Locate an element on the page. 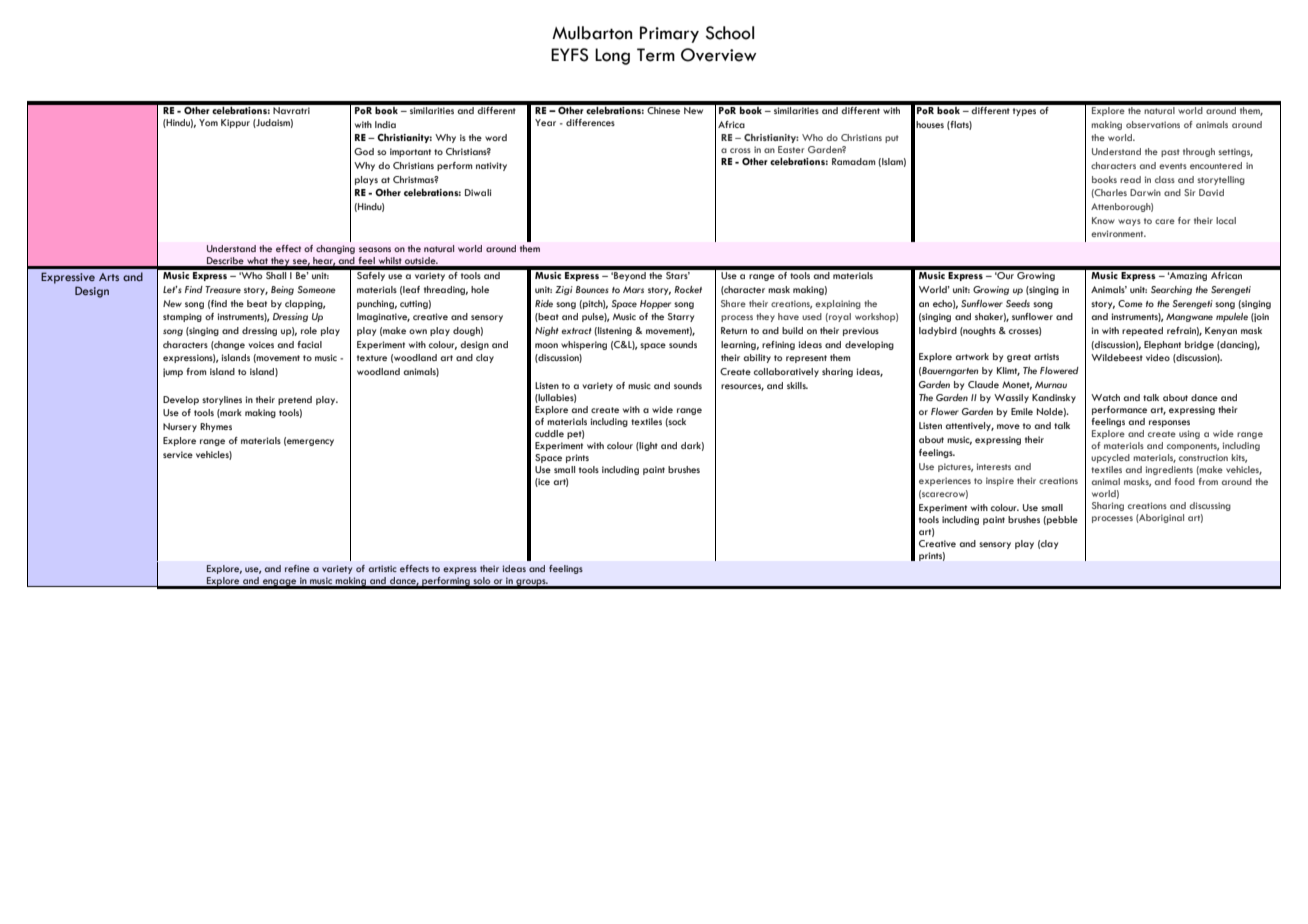  types is located at coordinates (1024, 112).
